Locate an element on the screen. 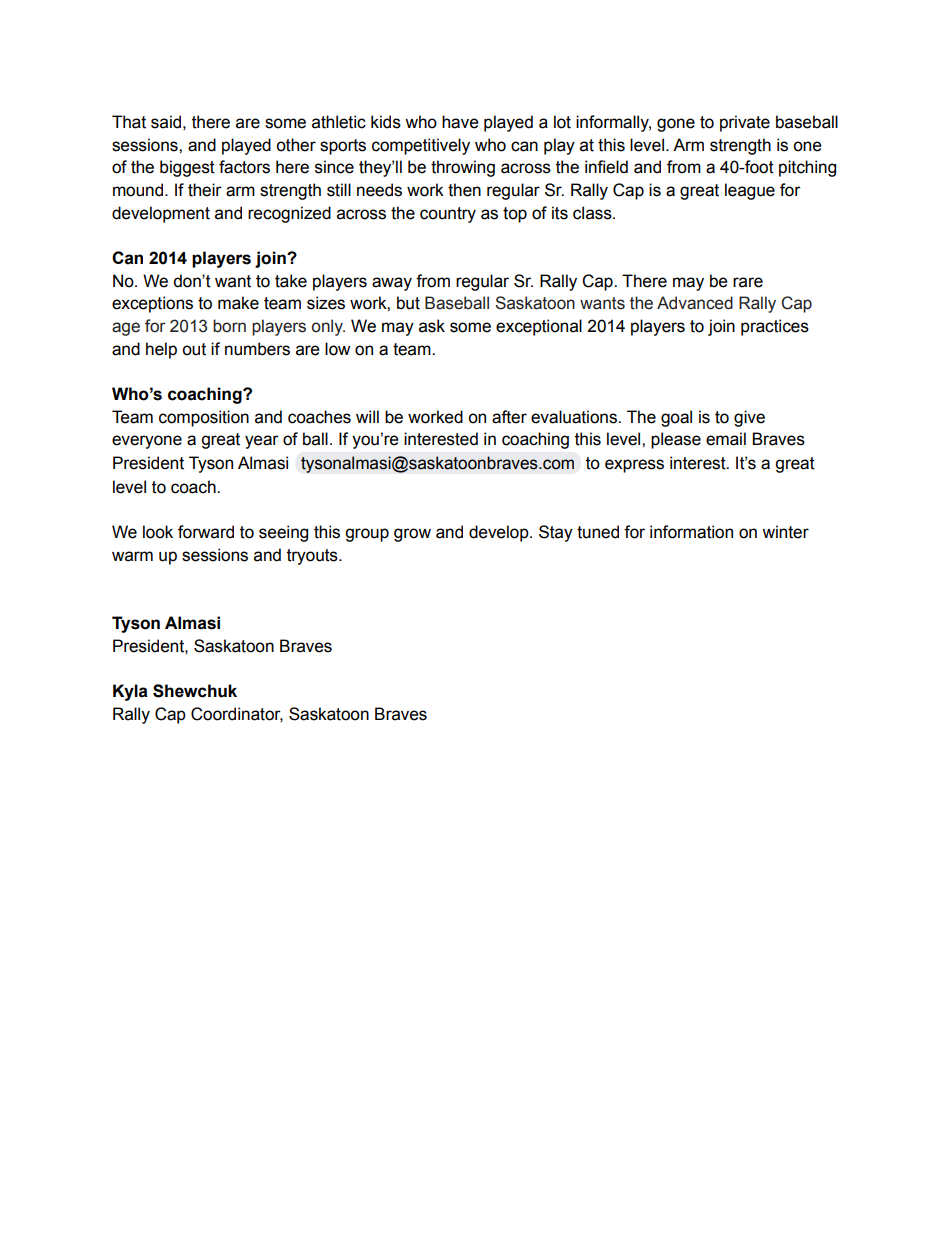  year is located at coordinates (262, 442).
